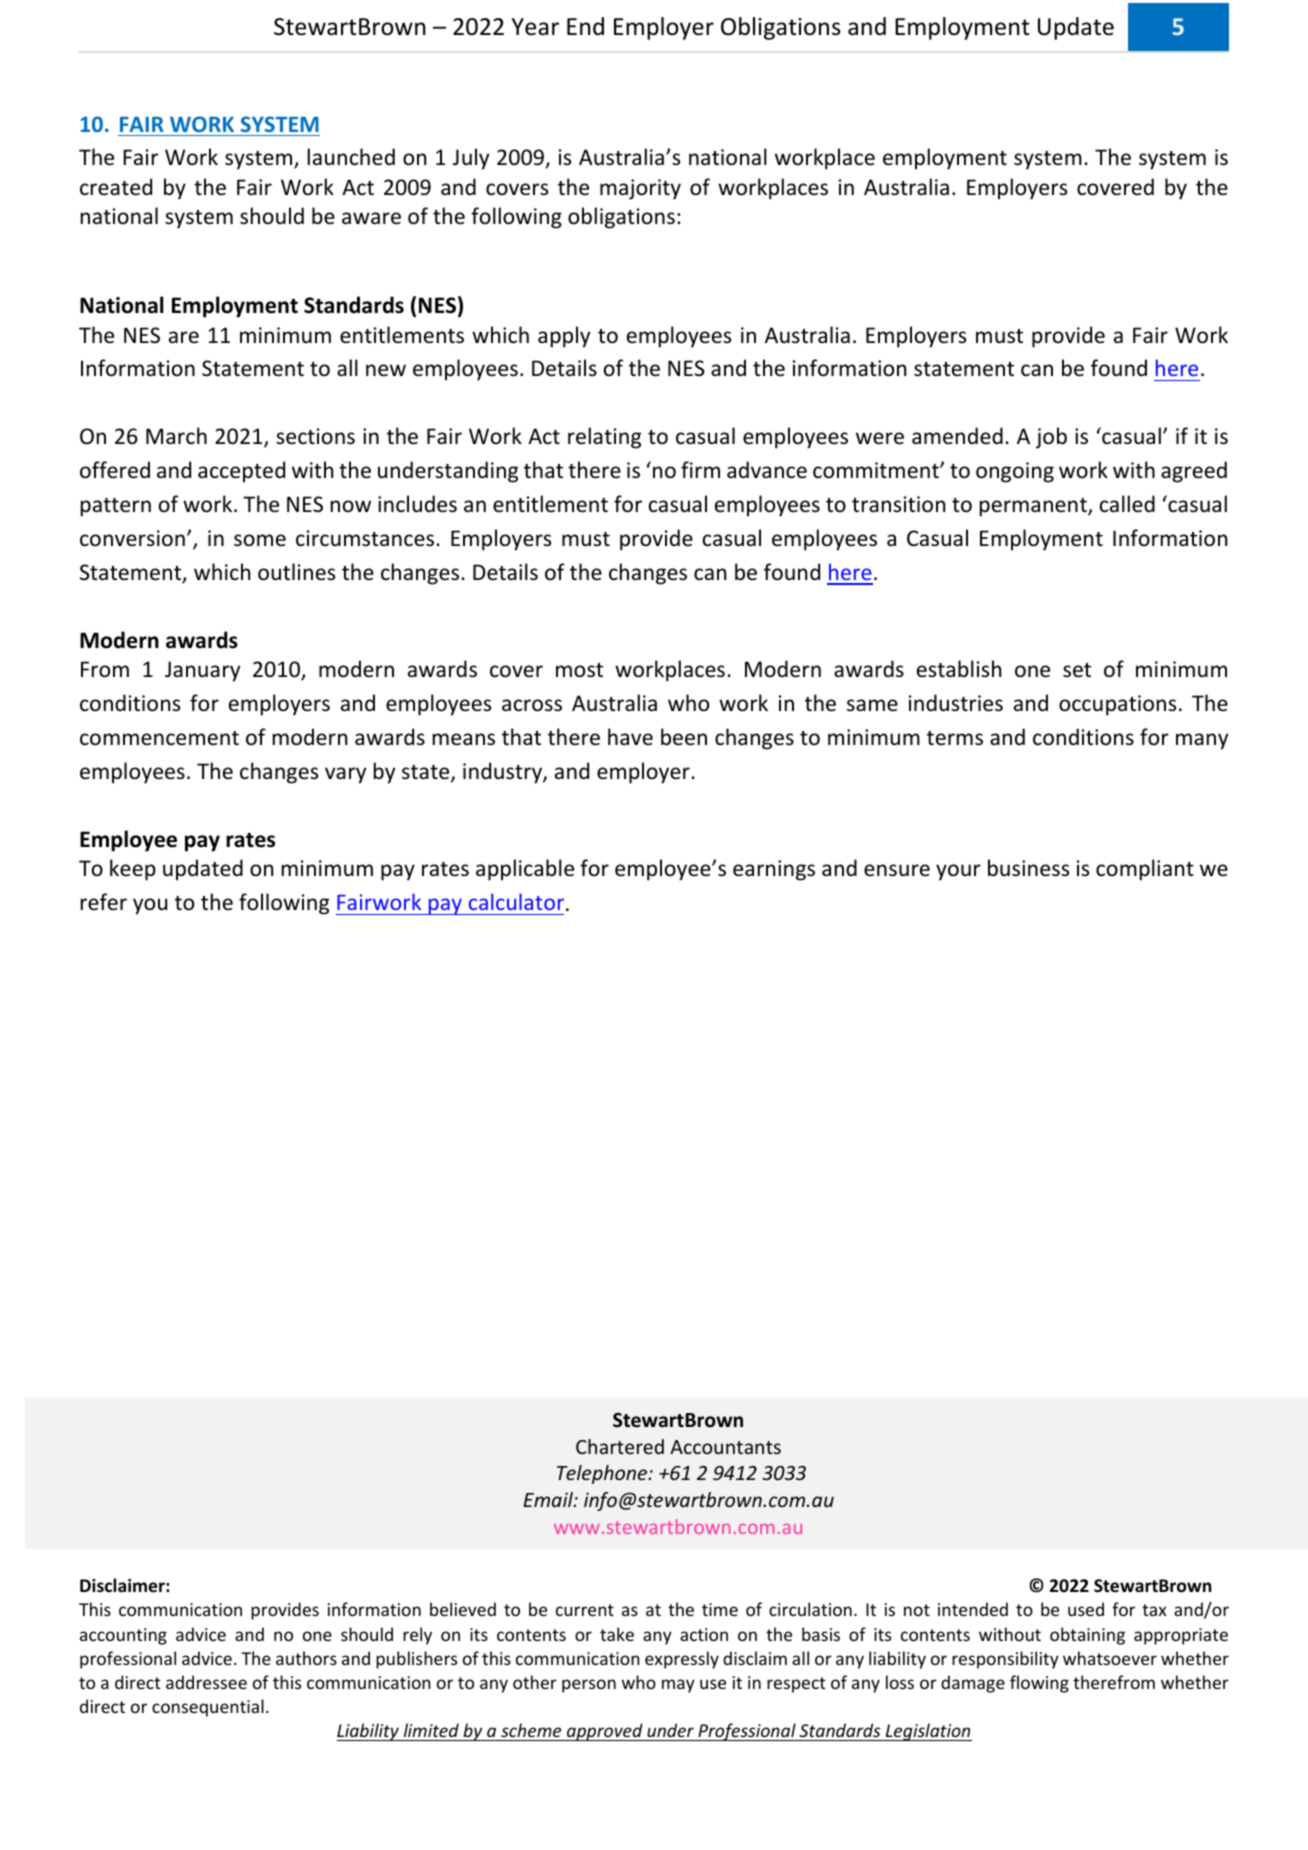 The image size is (1308, 1850). What do you see at coordinates (535, 27) in the page?
I see `Year` at bounding box center [535, 27].
